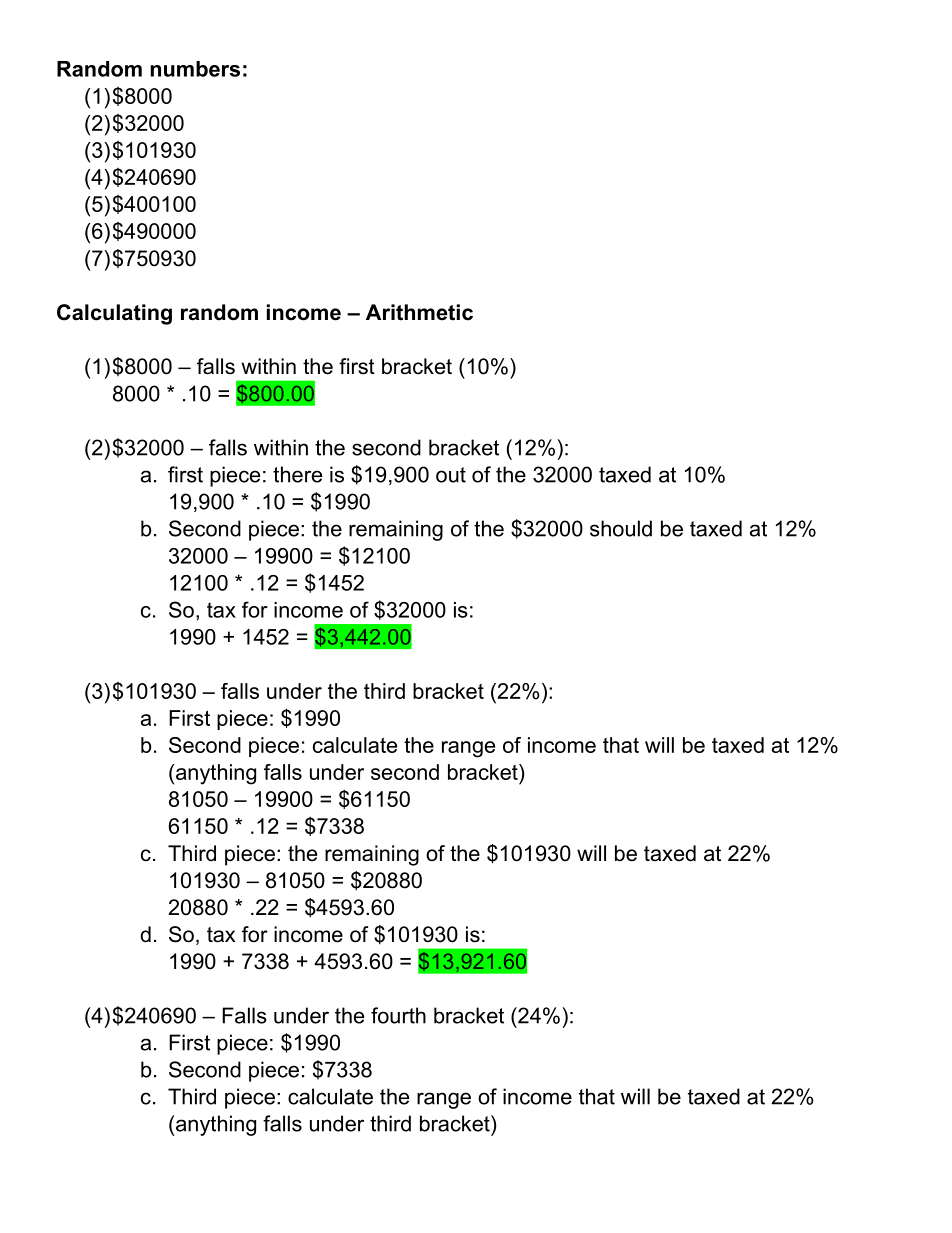  What do you see at coordinates (419, 312) in the screenshot?
I see `Arithmetic` at bounding box center [419, 312].
